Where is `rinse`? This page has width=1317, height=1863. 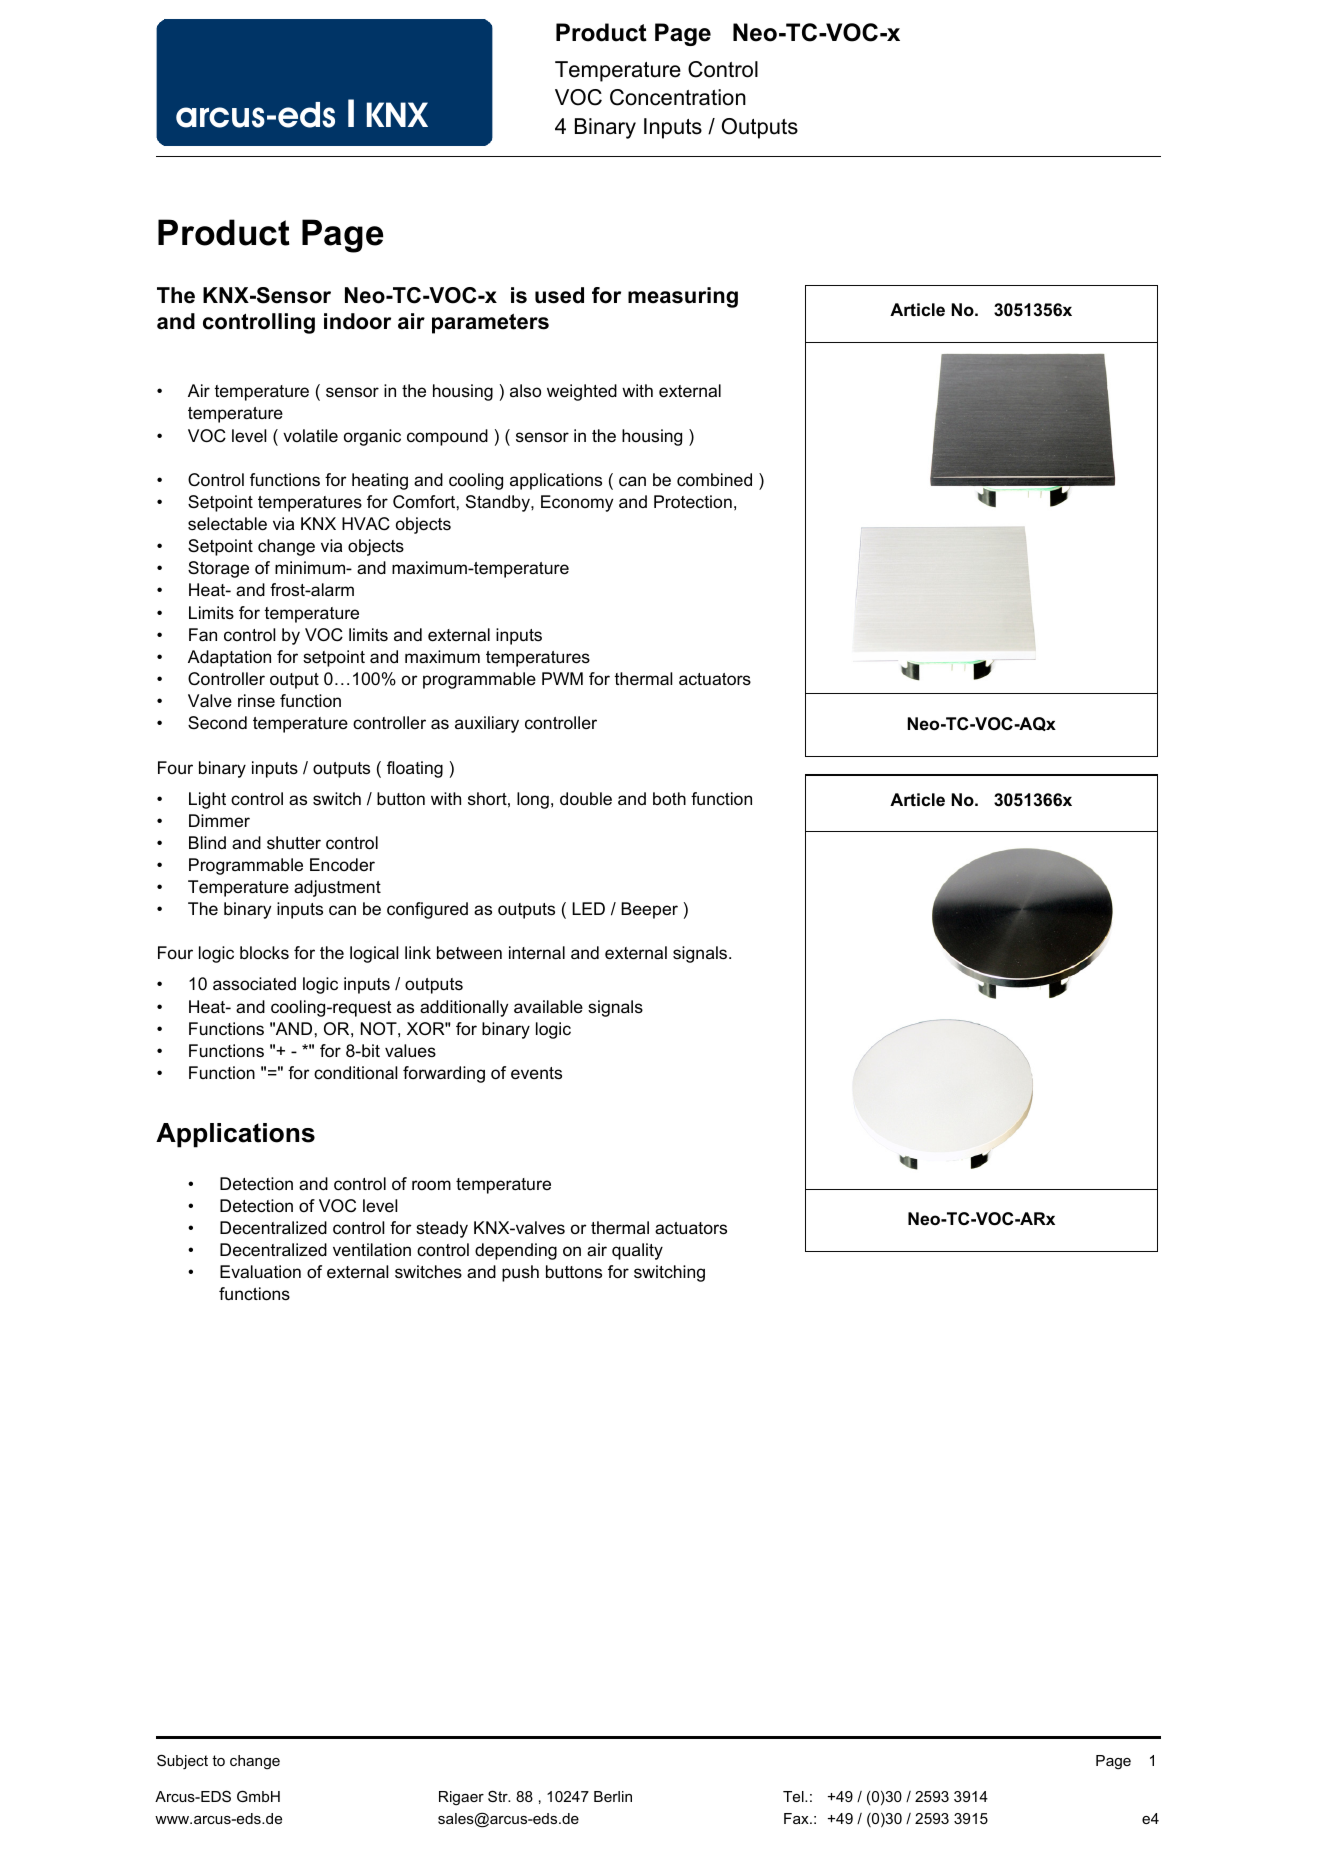 rinse is located at coordinates (256, 701).
